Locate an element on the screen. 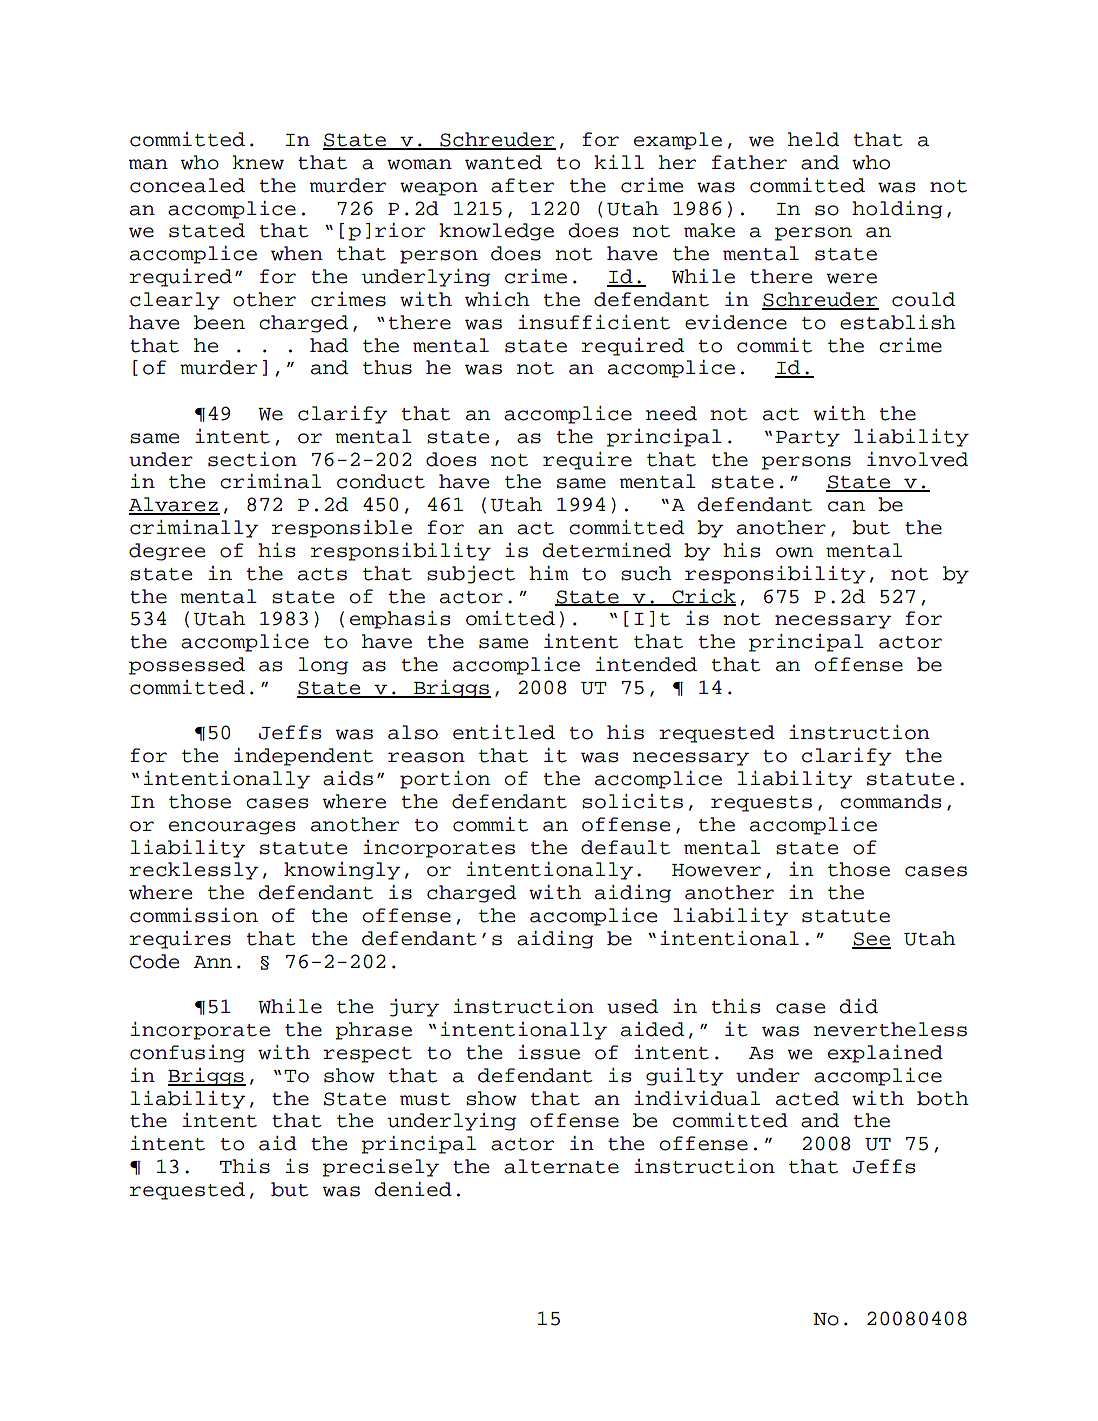 This screenshot has width=1098, height=1421. own is located at coordinates (794, 552).
